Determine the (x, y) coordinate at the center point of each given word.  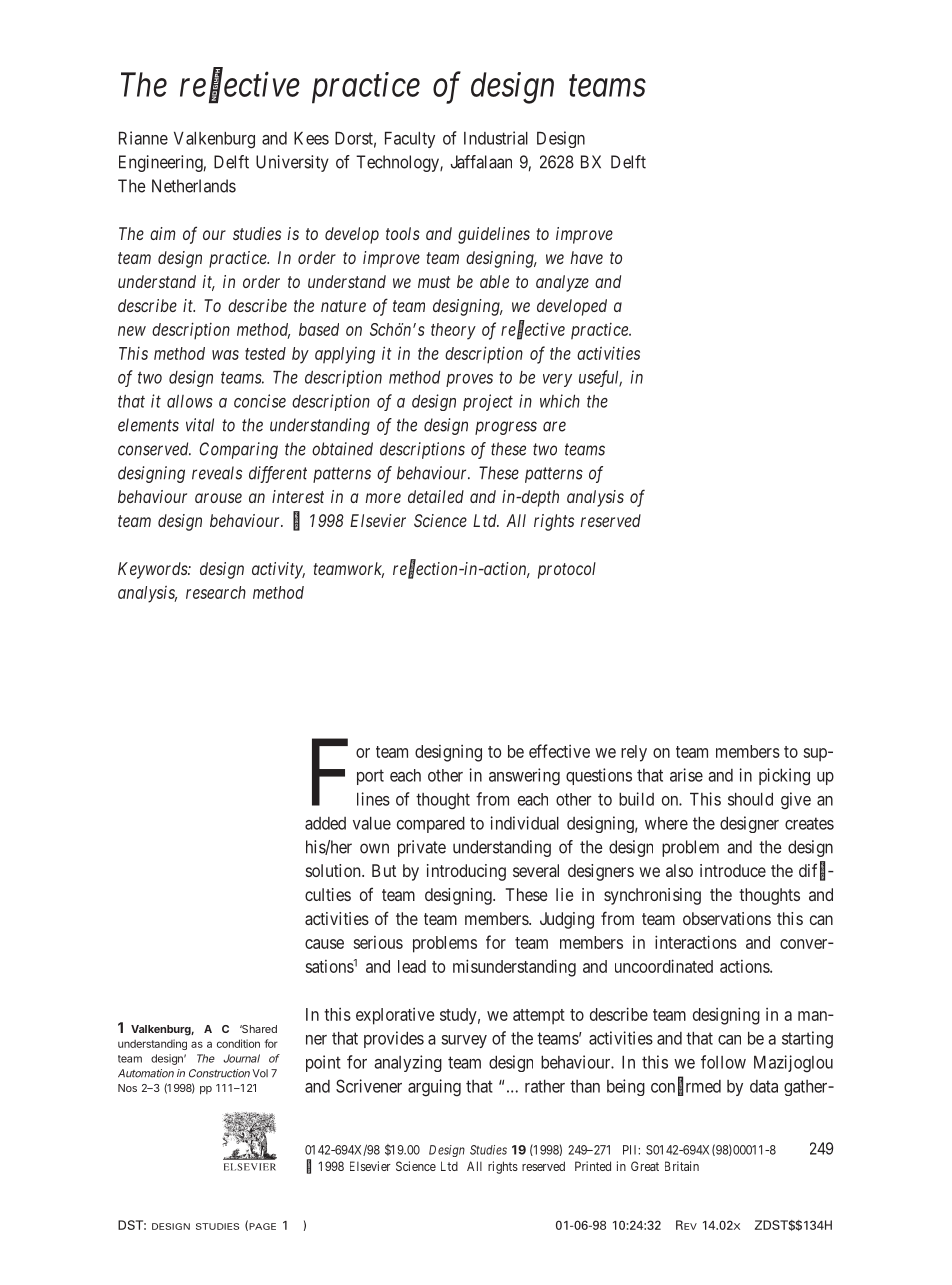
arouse (218, 498)
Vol (260, 1073)
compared (431, 825)
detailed (436, 496)
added (325, 823)
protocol (567, 570)
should (750, 799)
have (586, 257)
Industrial (496, 138)
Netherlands (194, 186)
